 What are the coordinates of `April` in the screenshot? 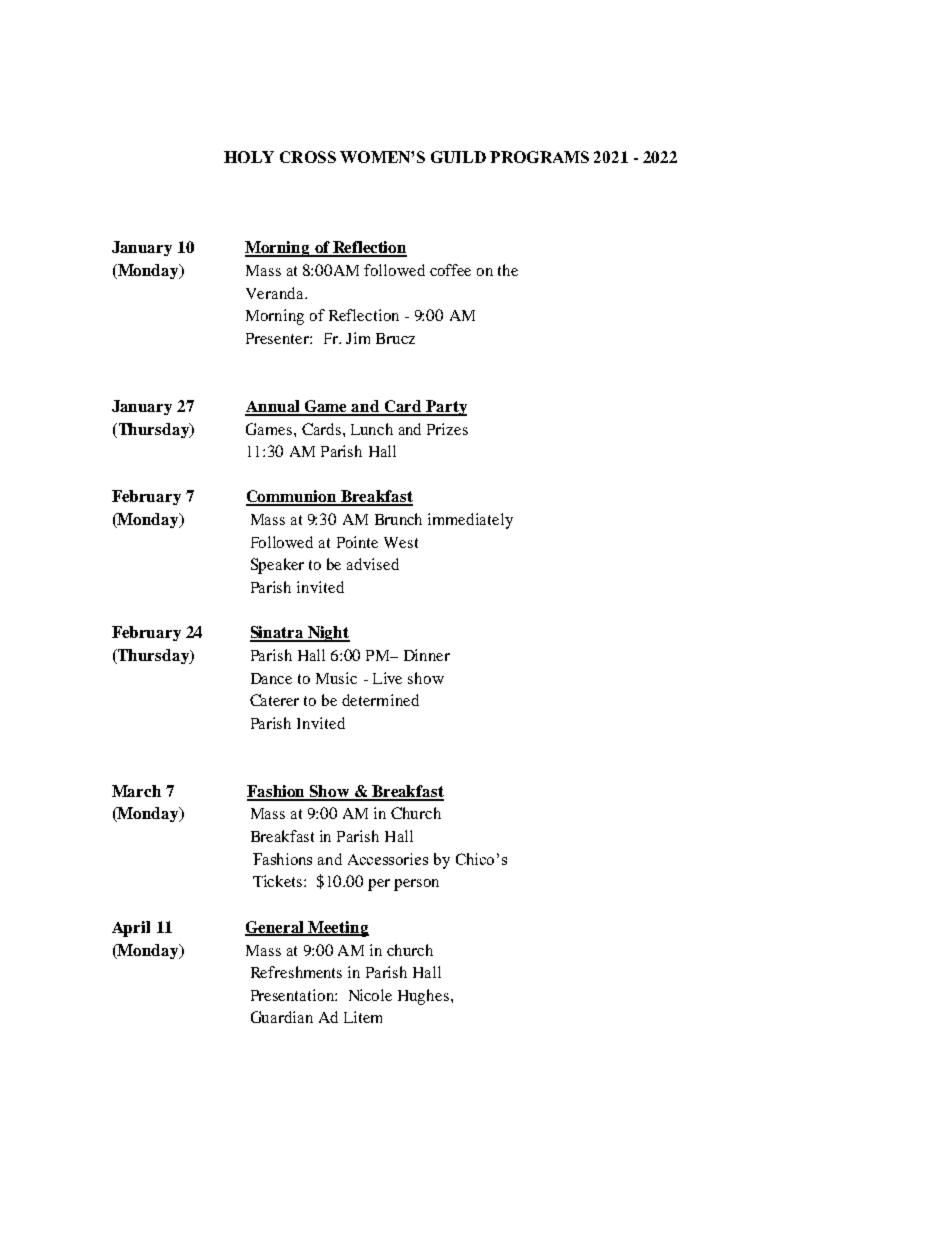 It's located at (131, 929).
